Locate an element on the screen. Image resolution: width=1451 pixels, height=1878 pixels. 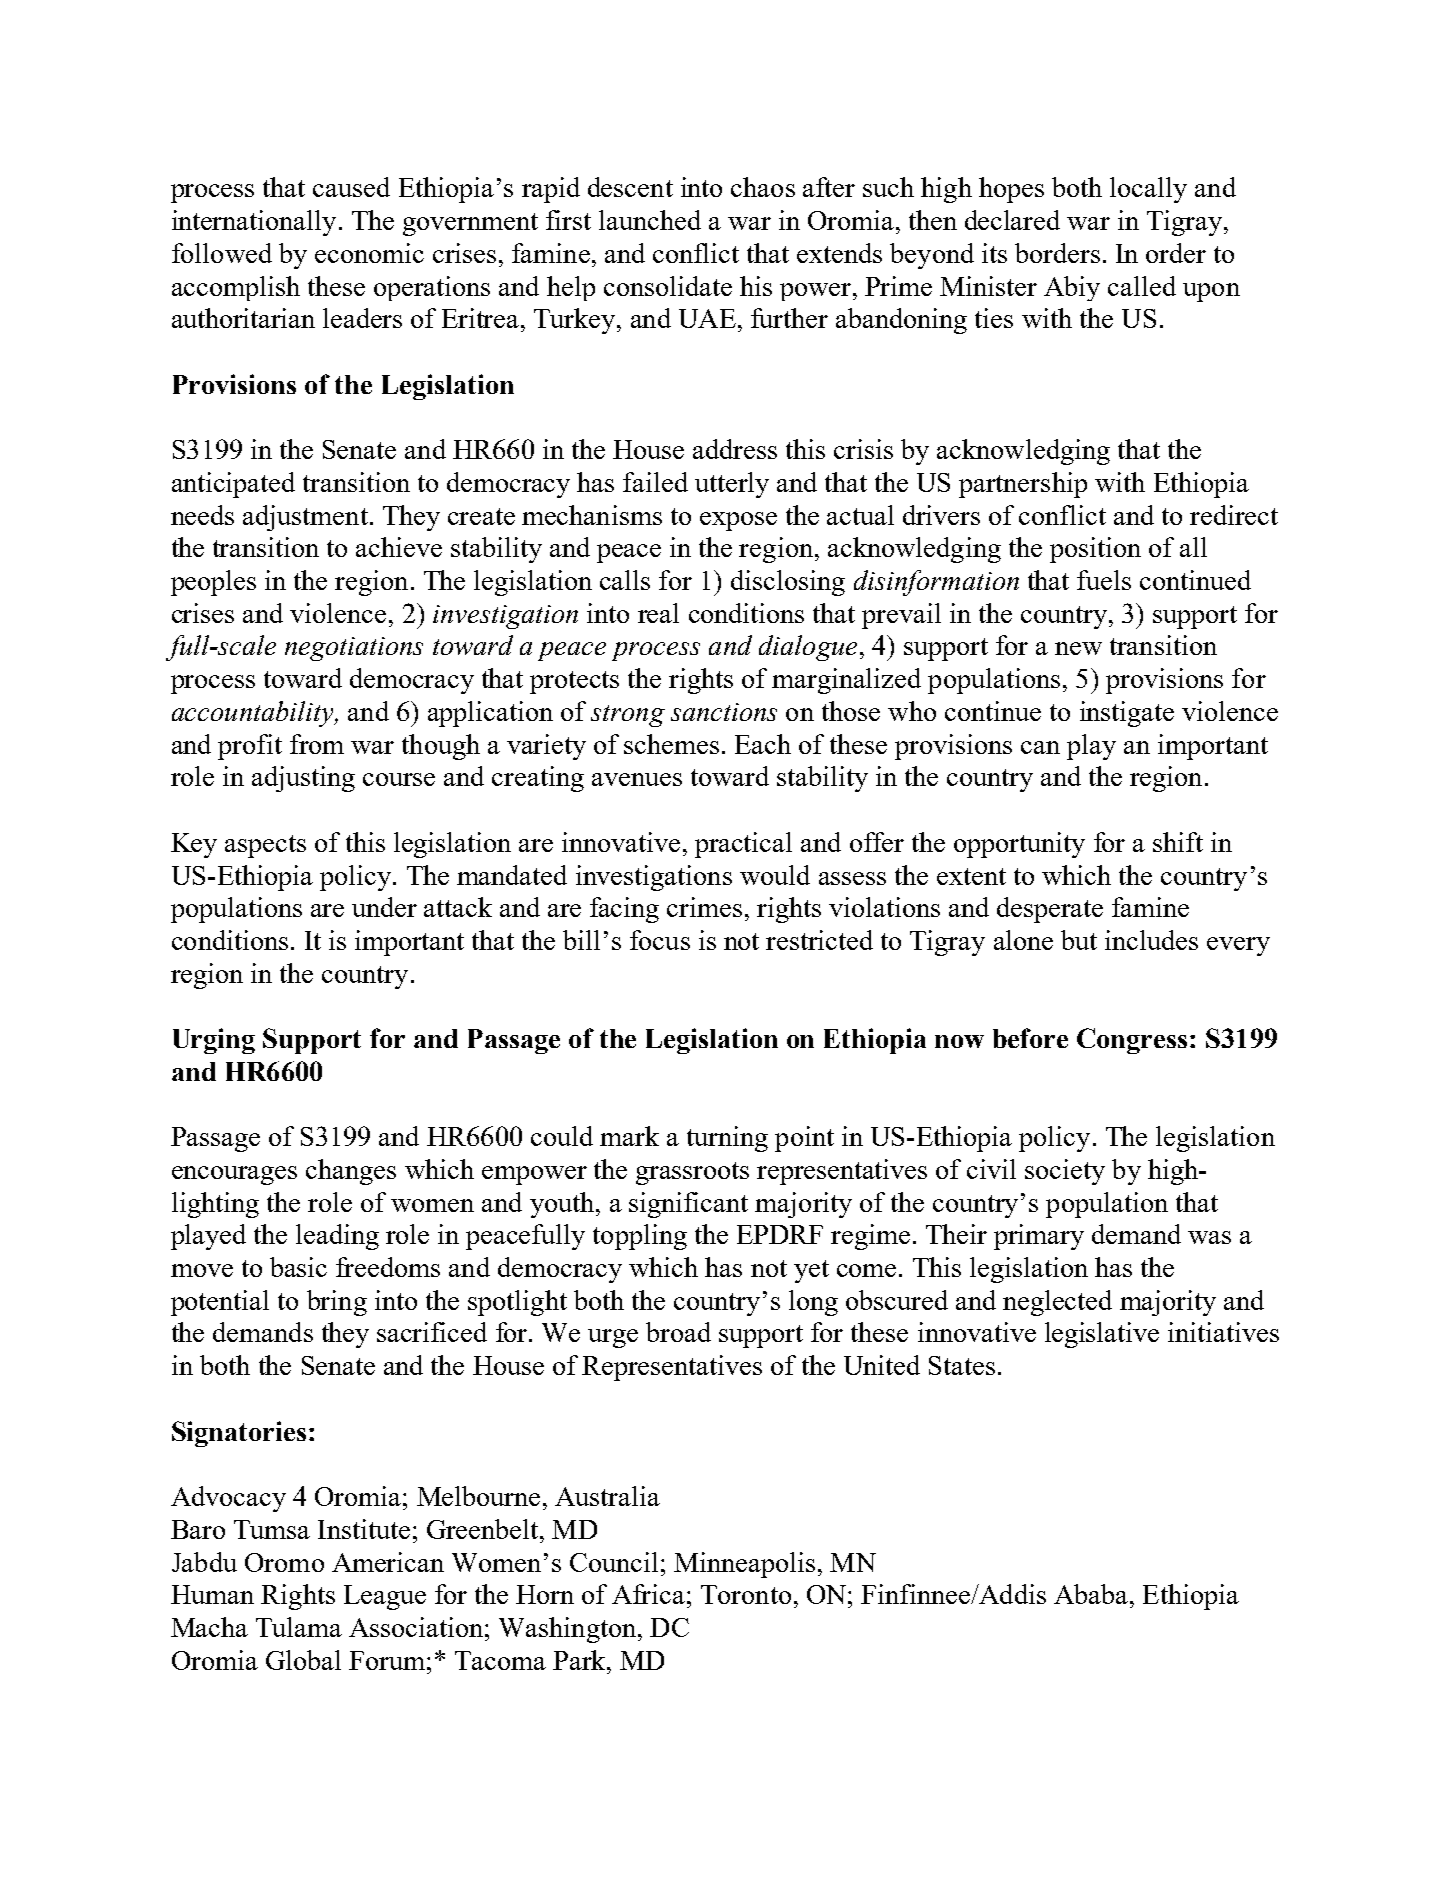
Congress is located at coordinates (1132, 1041).
